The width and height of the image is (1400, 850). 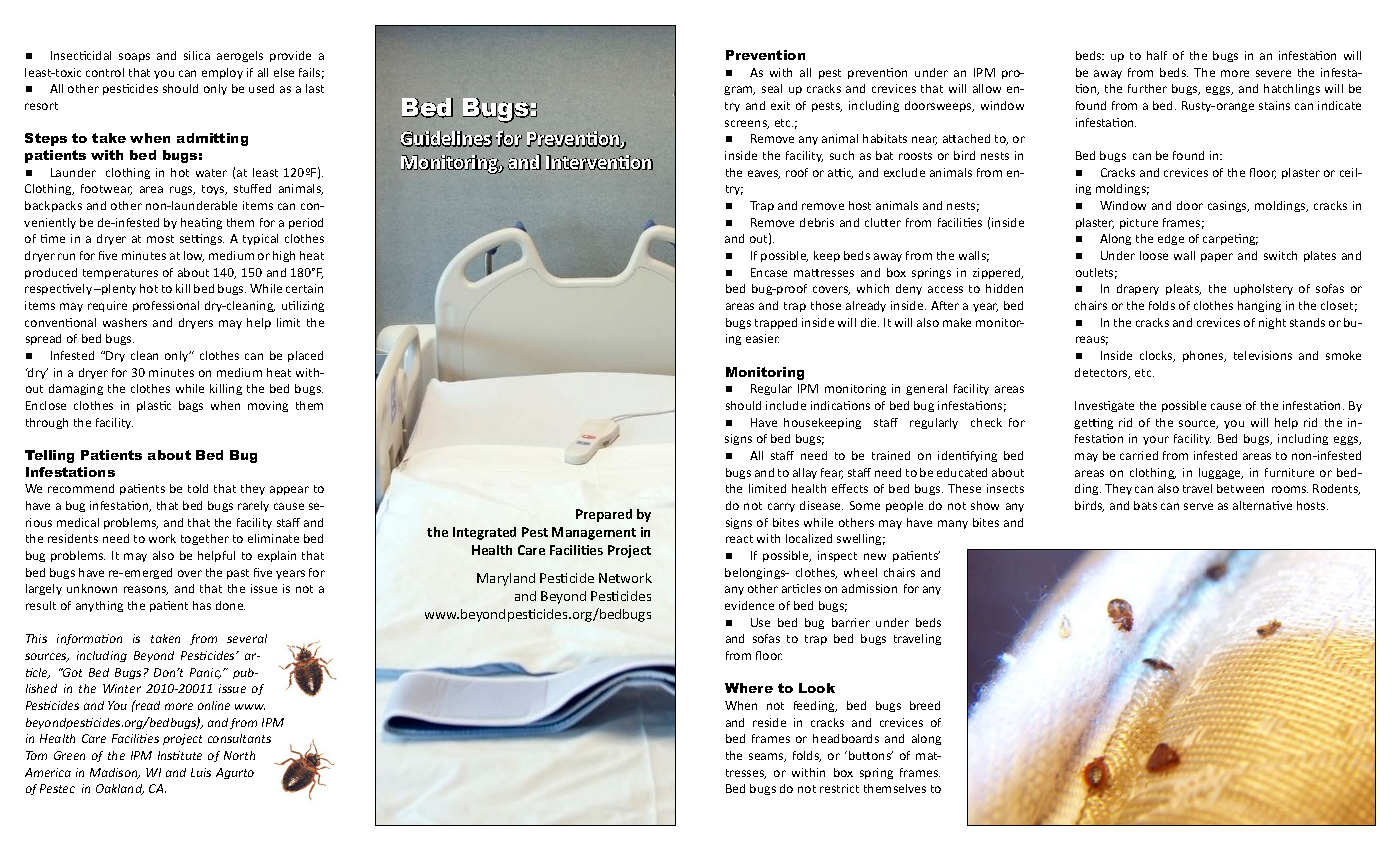 I want to click on Encase, so click(x=769, y=272).
